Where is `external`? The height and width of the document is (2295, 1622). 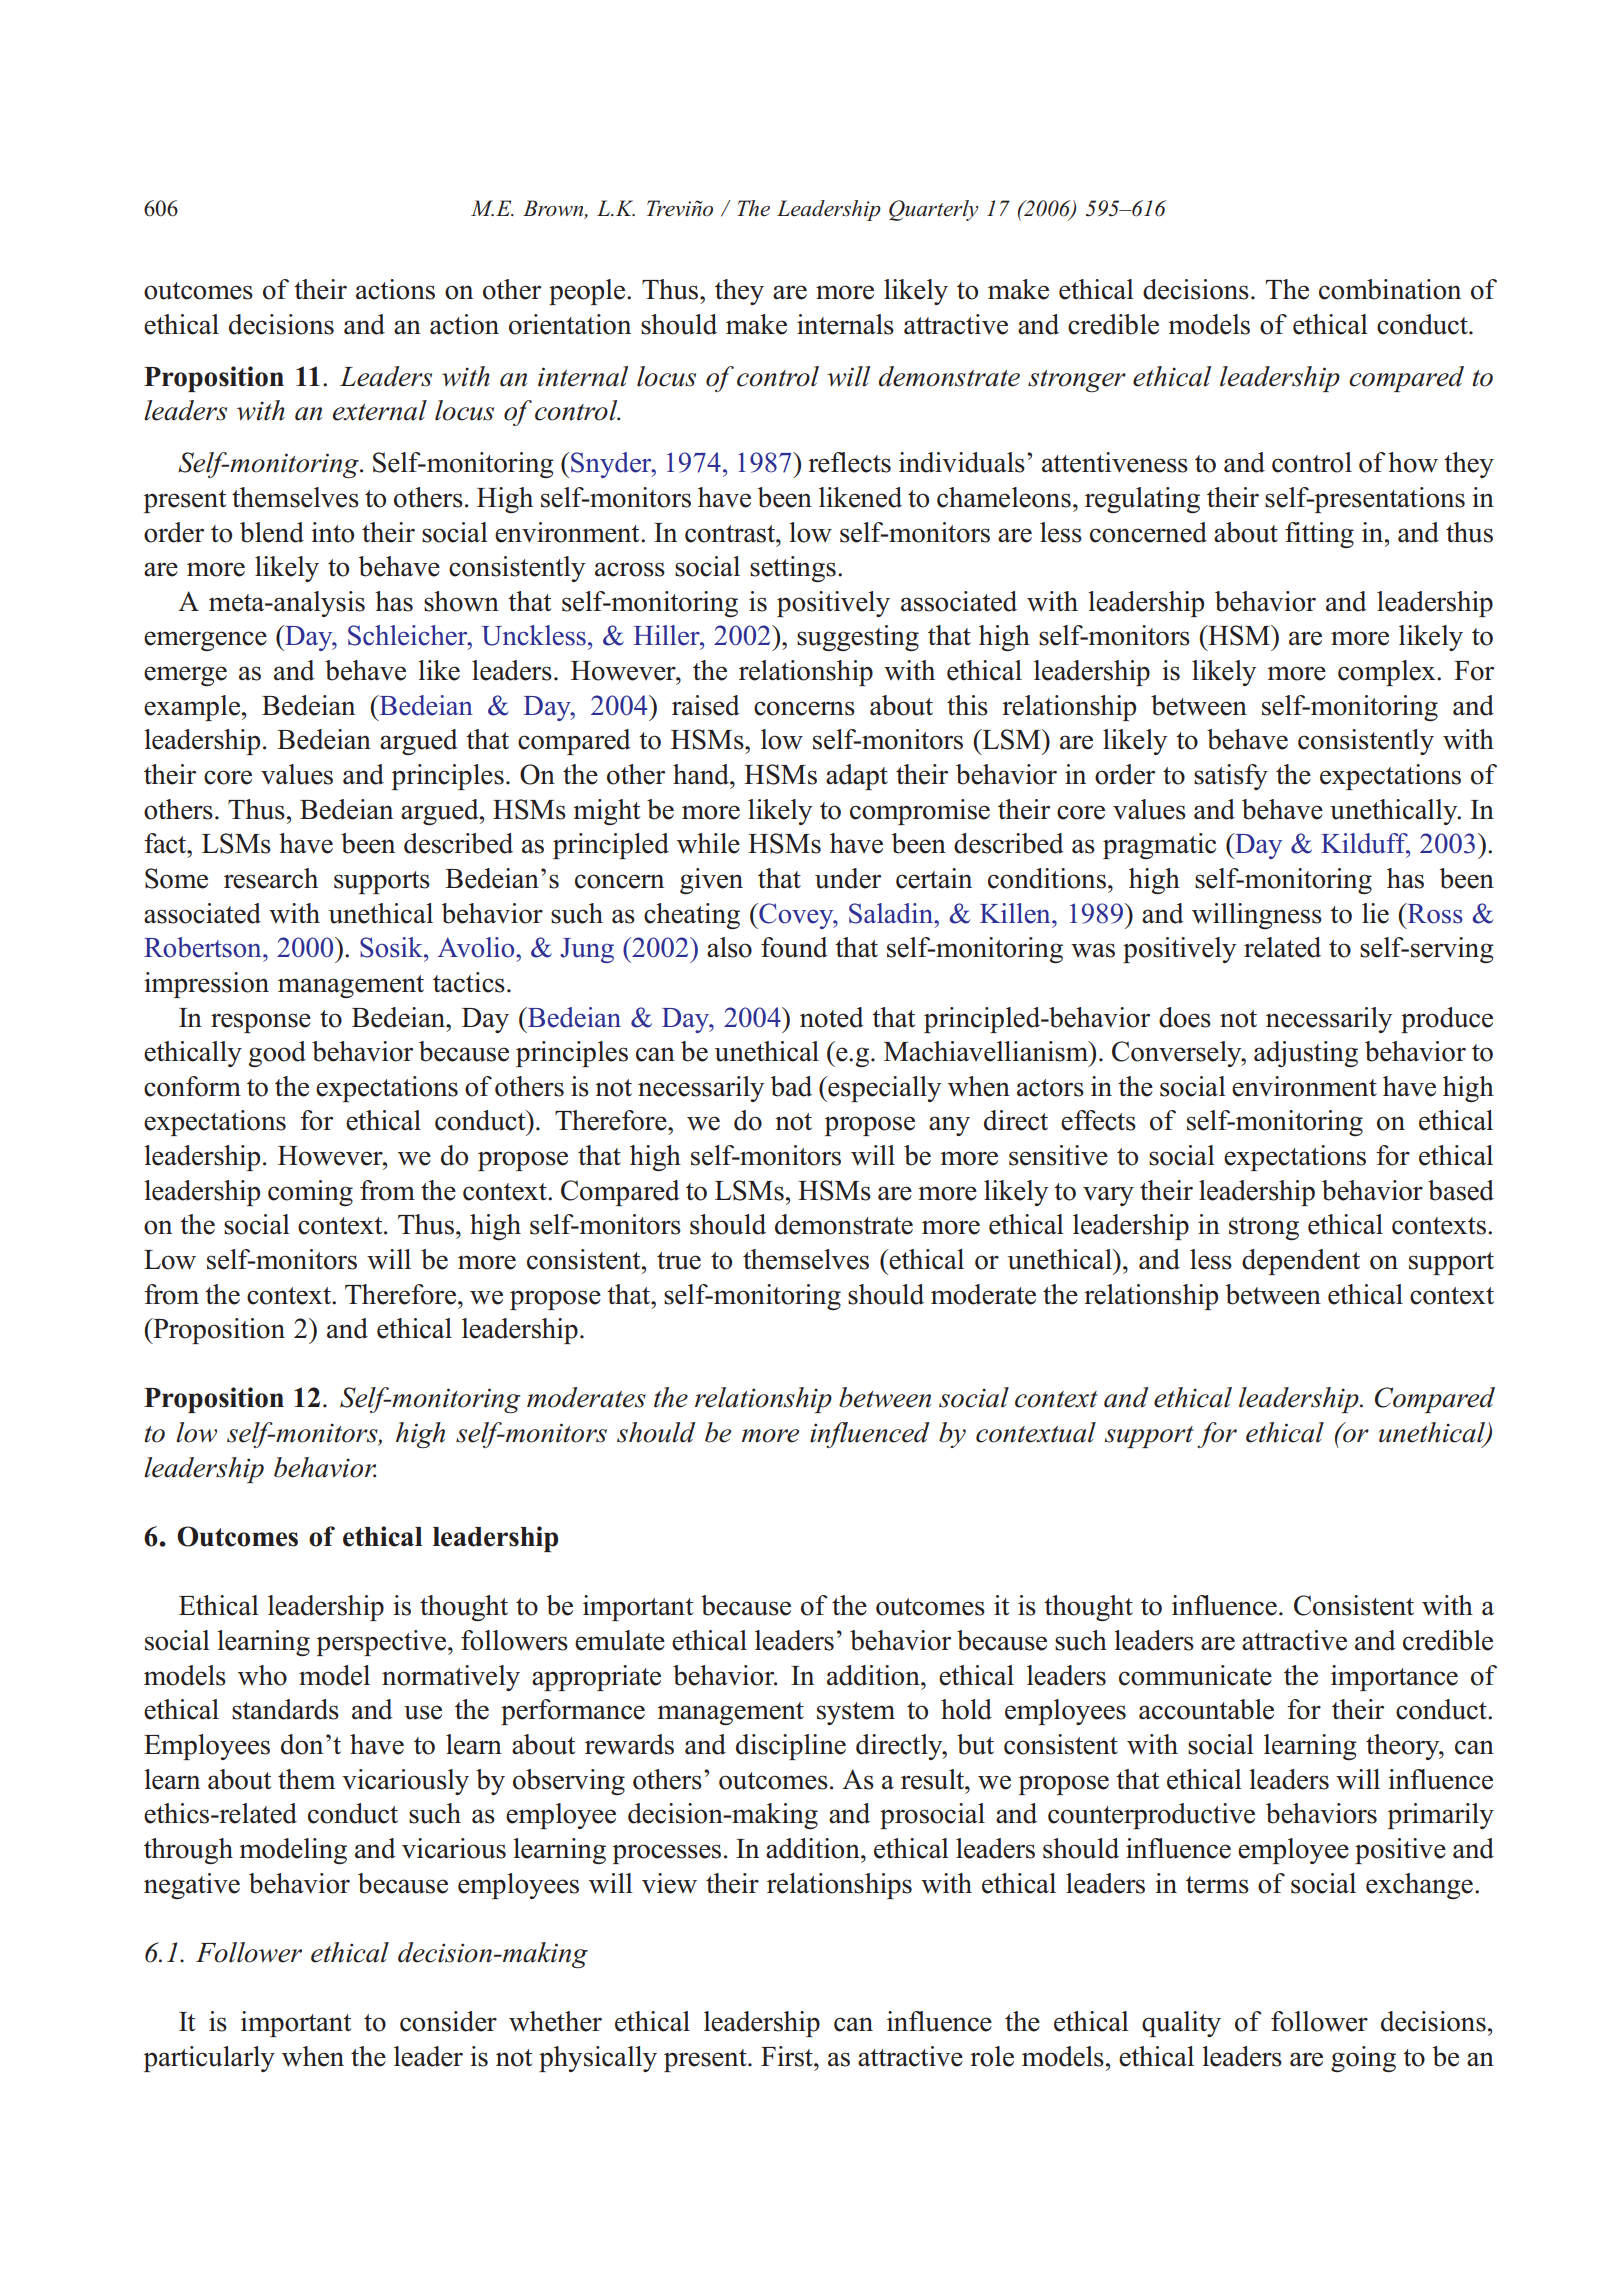
external is located at coordinates (380, 410).
